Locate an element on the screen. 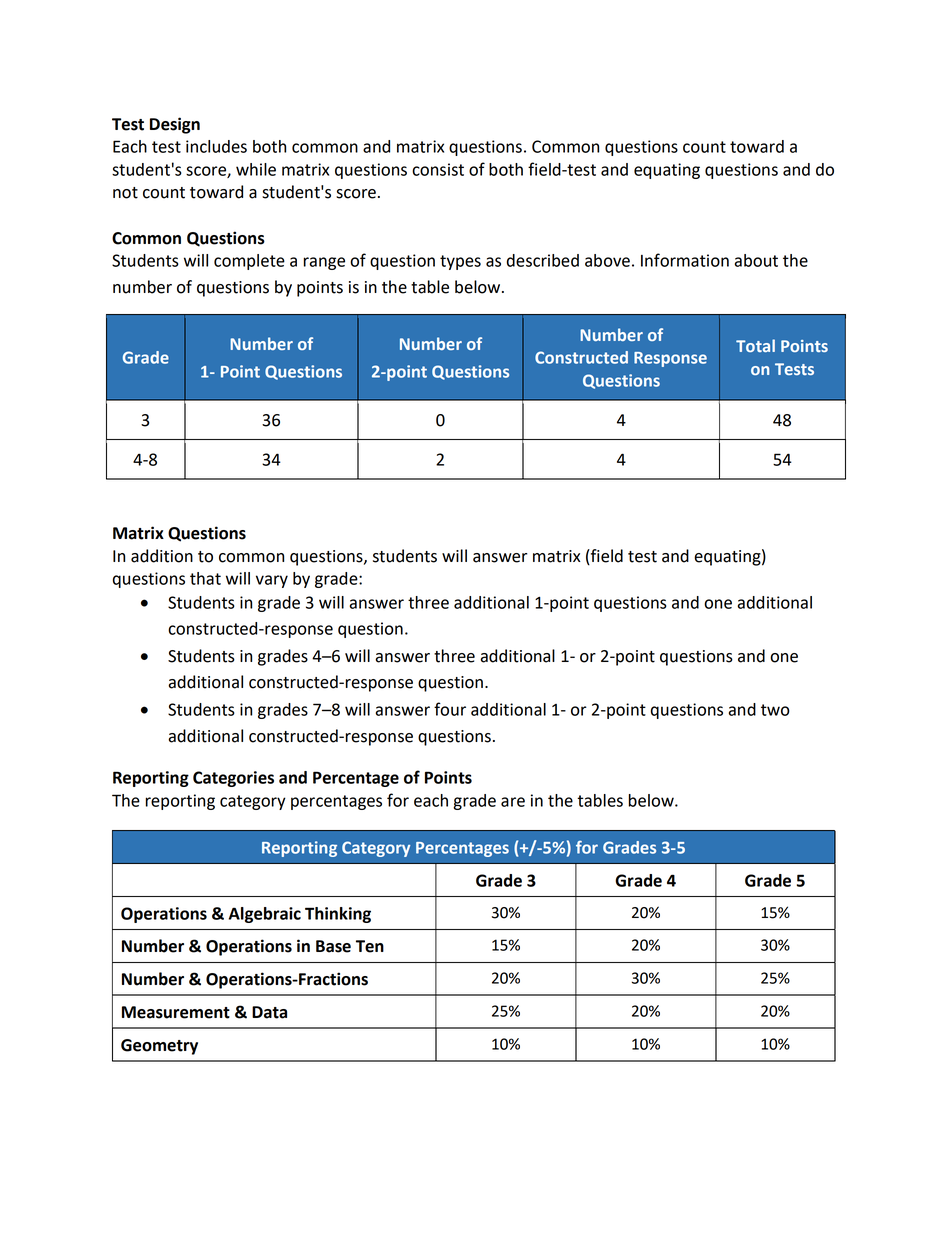 The width and height of the screenshot is (952, 1233). includes is located at coordinates (216, 146).
